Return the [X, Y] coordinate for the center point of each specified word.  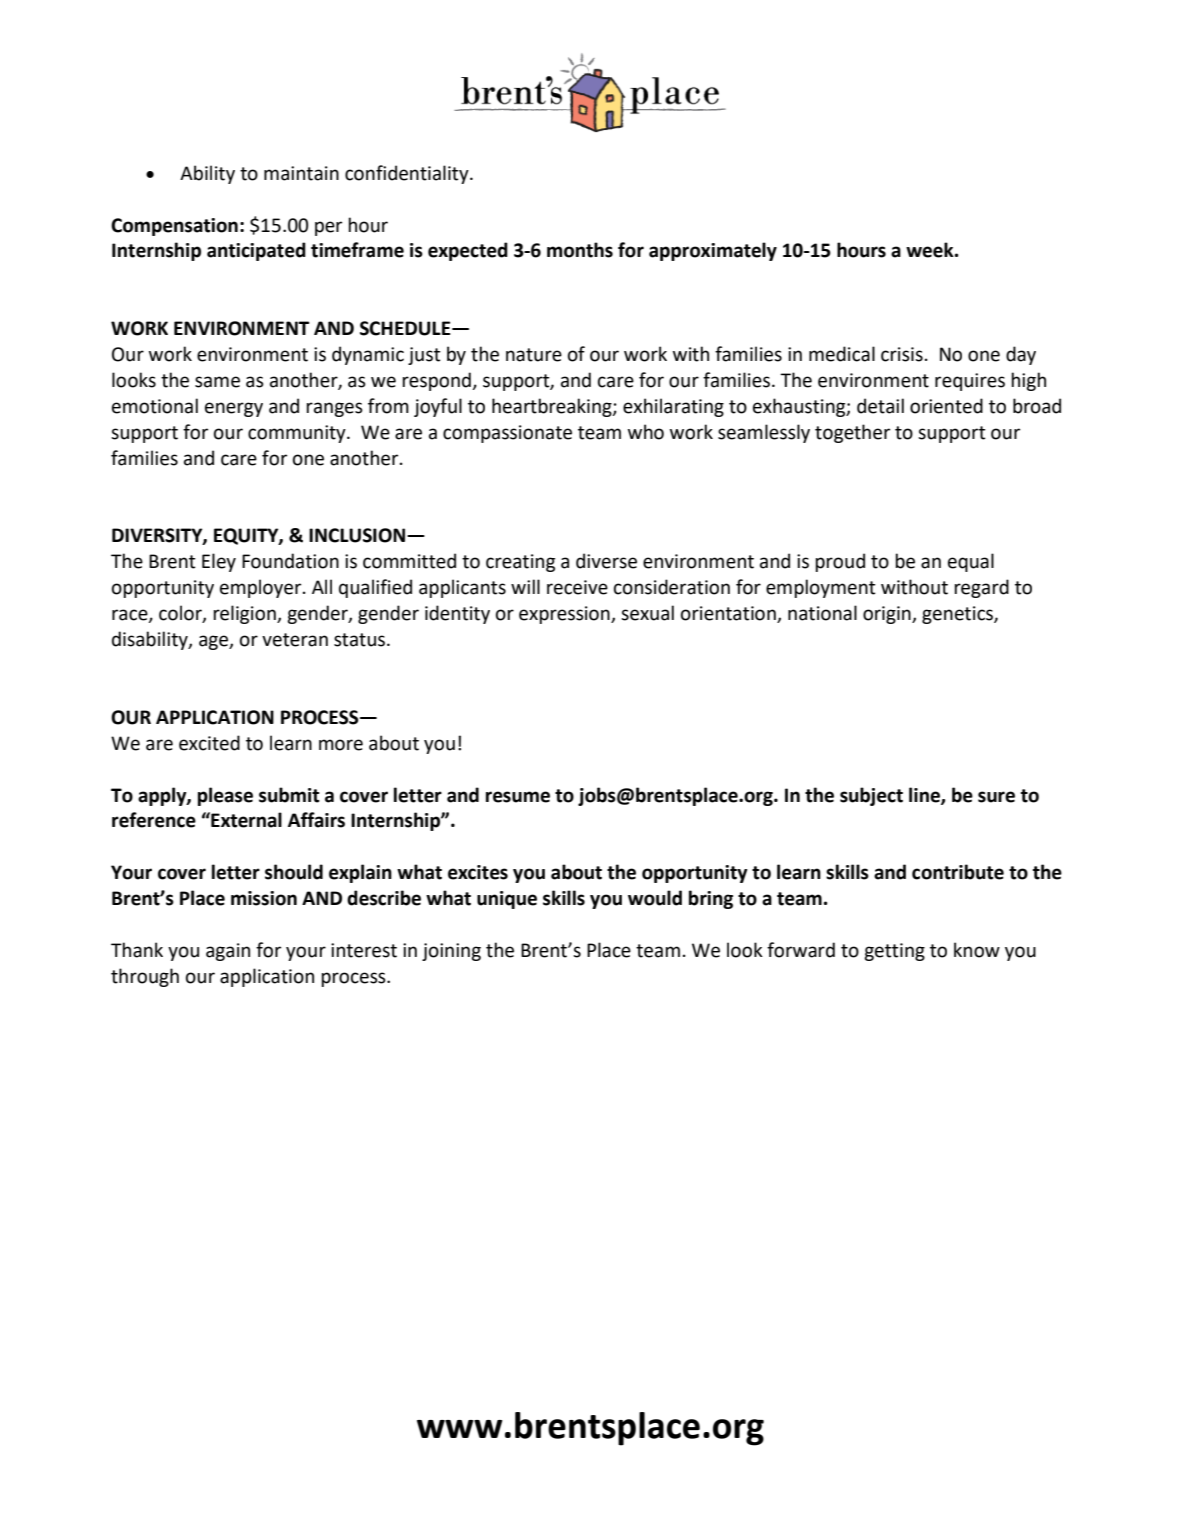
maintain [301, 173]
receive [577, 587]
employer [262, 588]
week [931, 250]
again [228, 952]
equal [971, 562]
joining [451, 952]
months [580, 250]
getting [894, 952]
